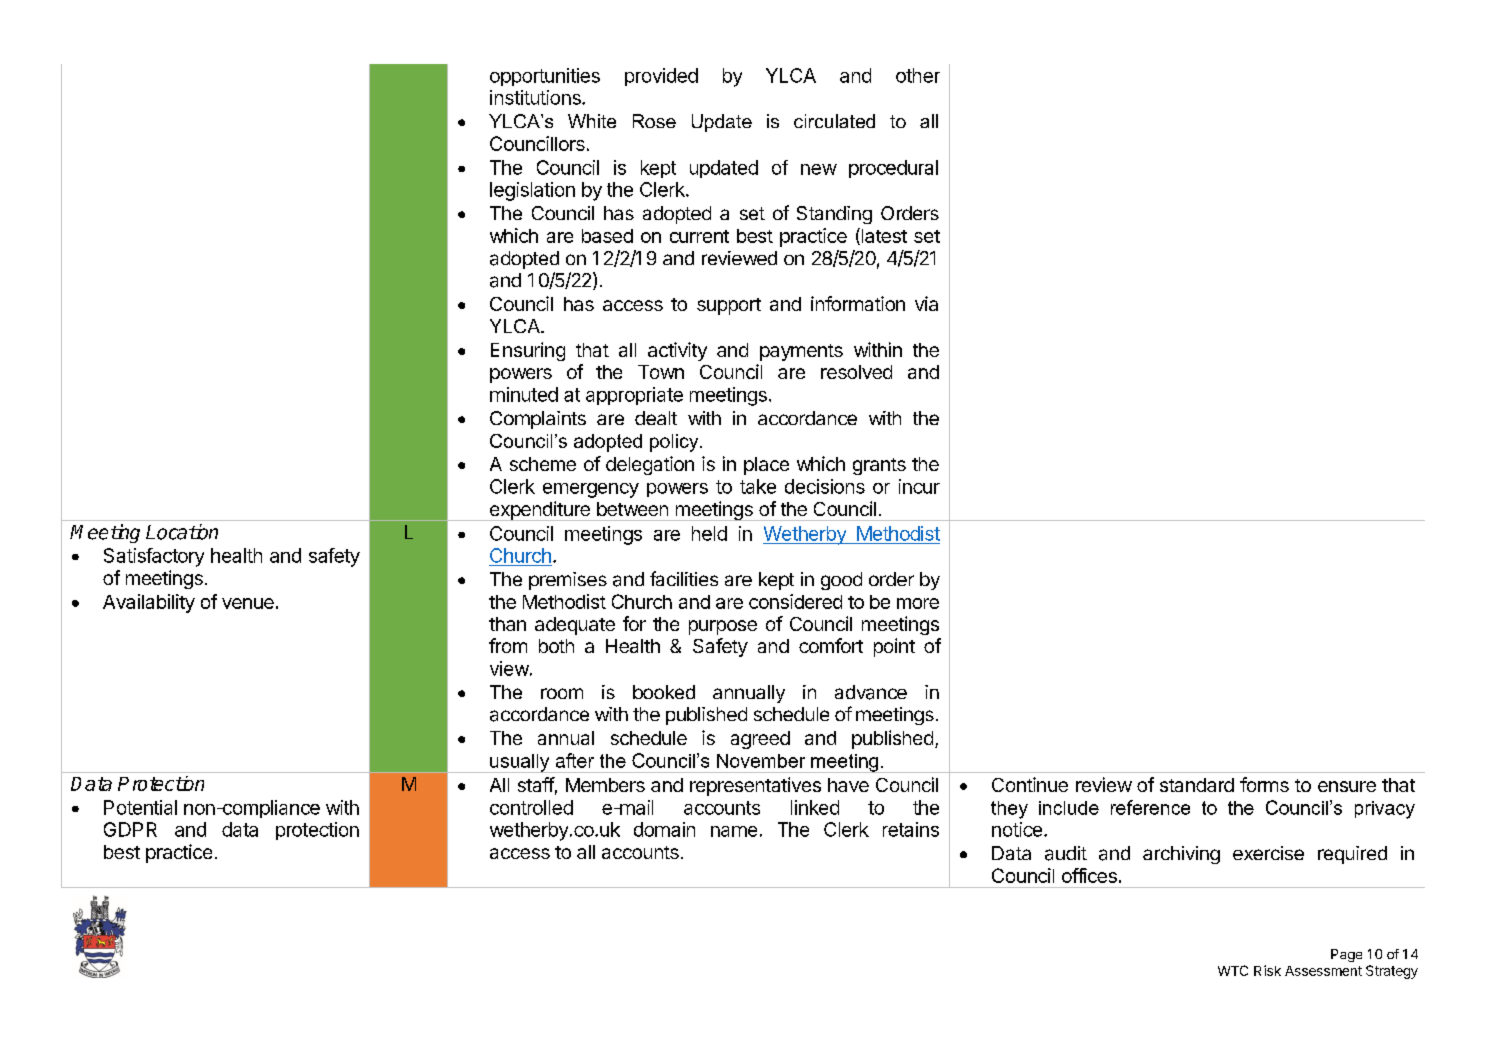 The width and height of the screenshot is (1486, 1050). I want to click on other, so click(918, 75).
